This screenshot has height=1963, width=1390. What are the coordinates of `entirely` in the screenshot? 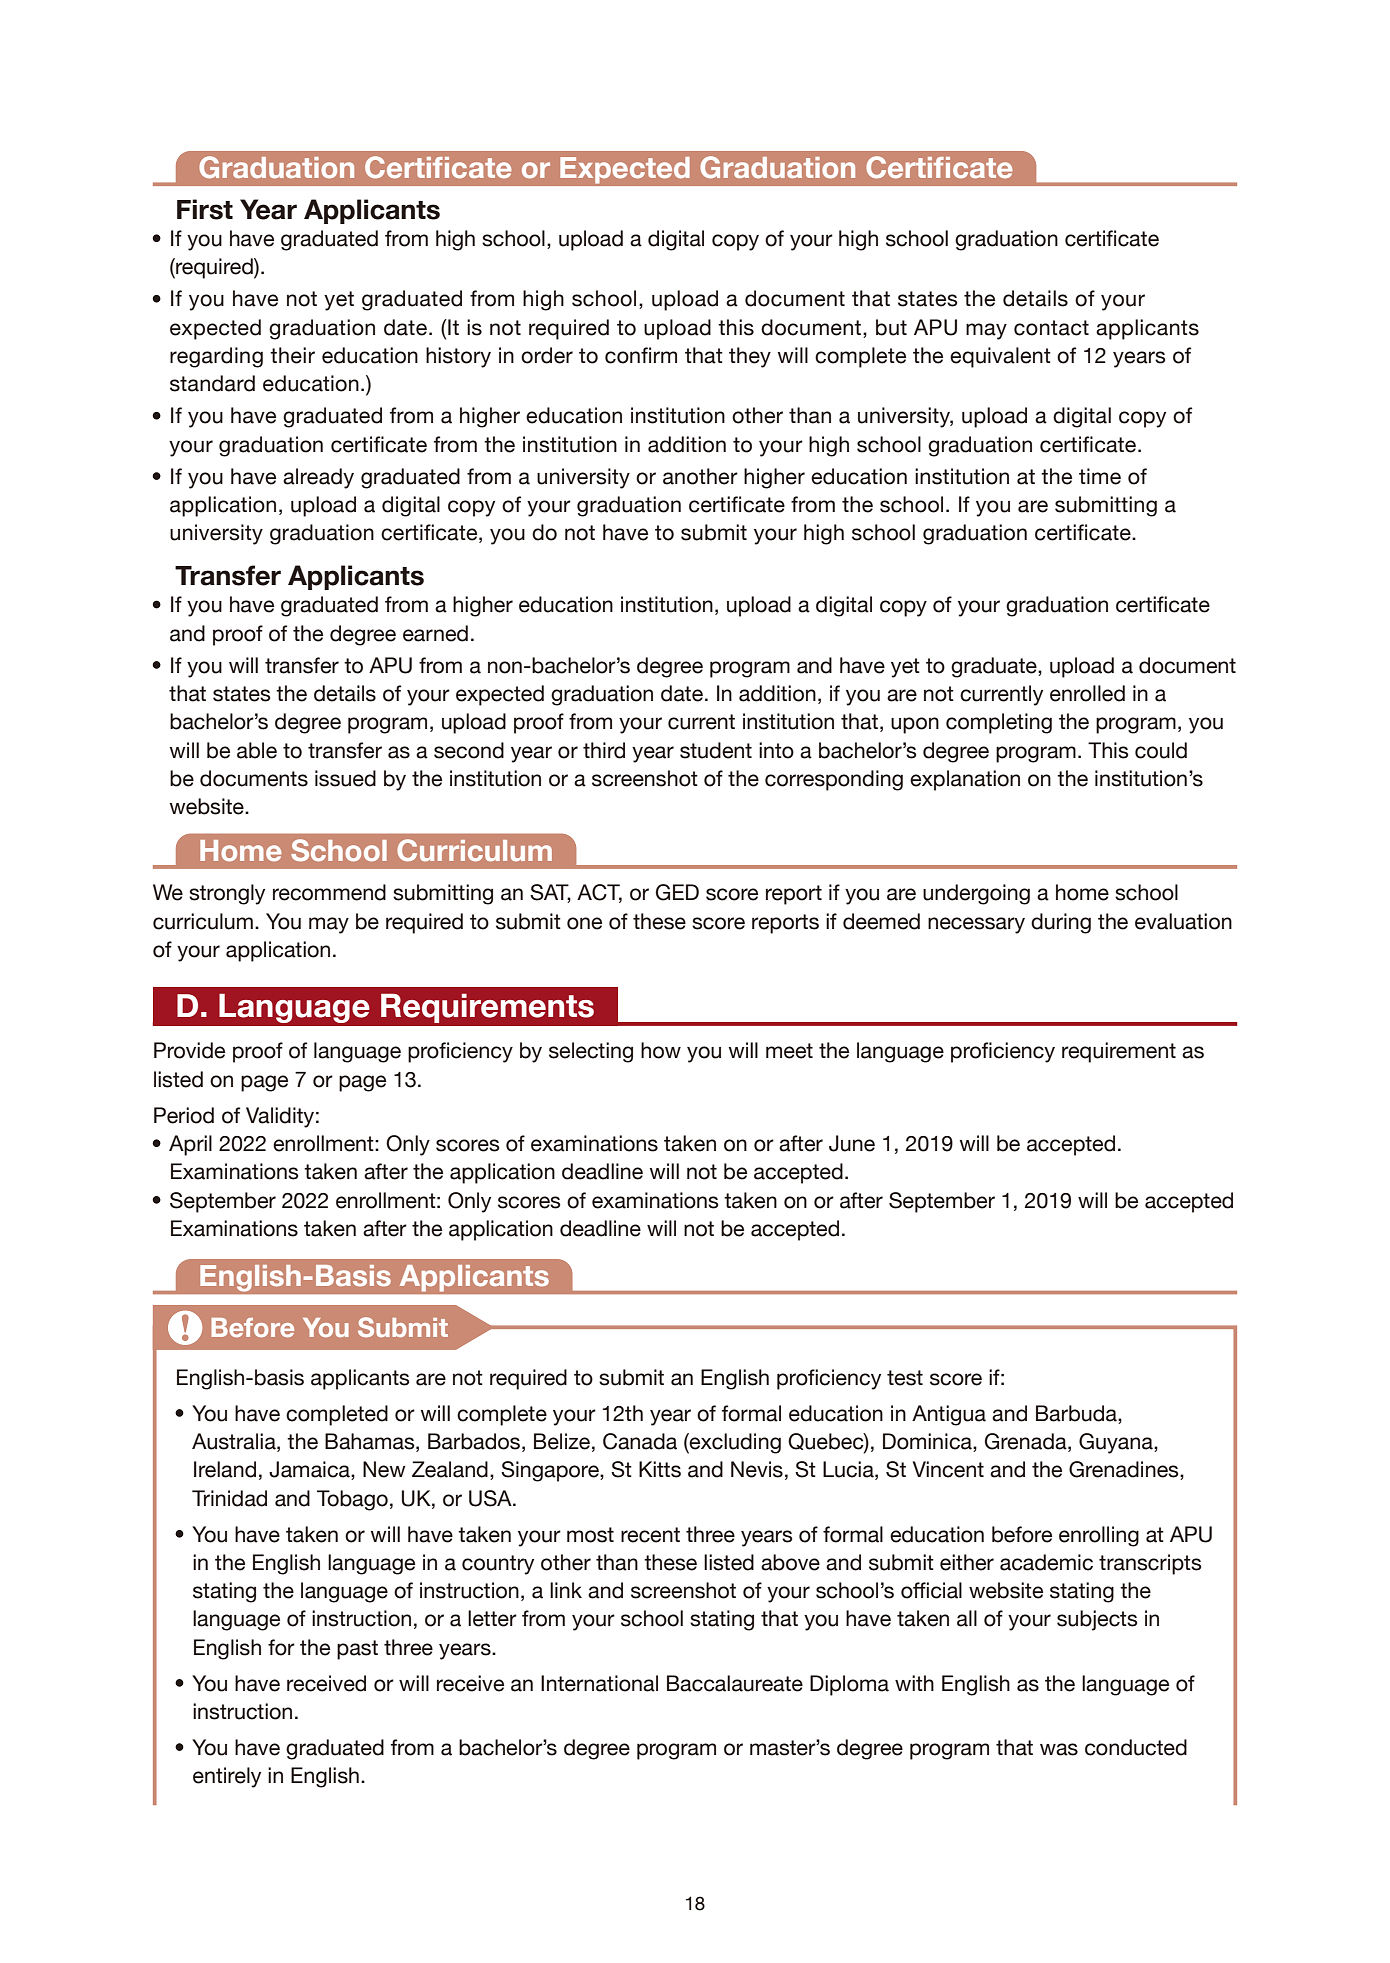 It's located at (227, 1777).
